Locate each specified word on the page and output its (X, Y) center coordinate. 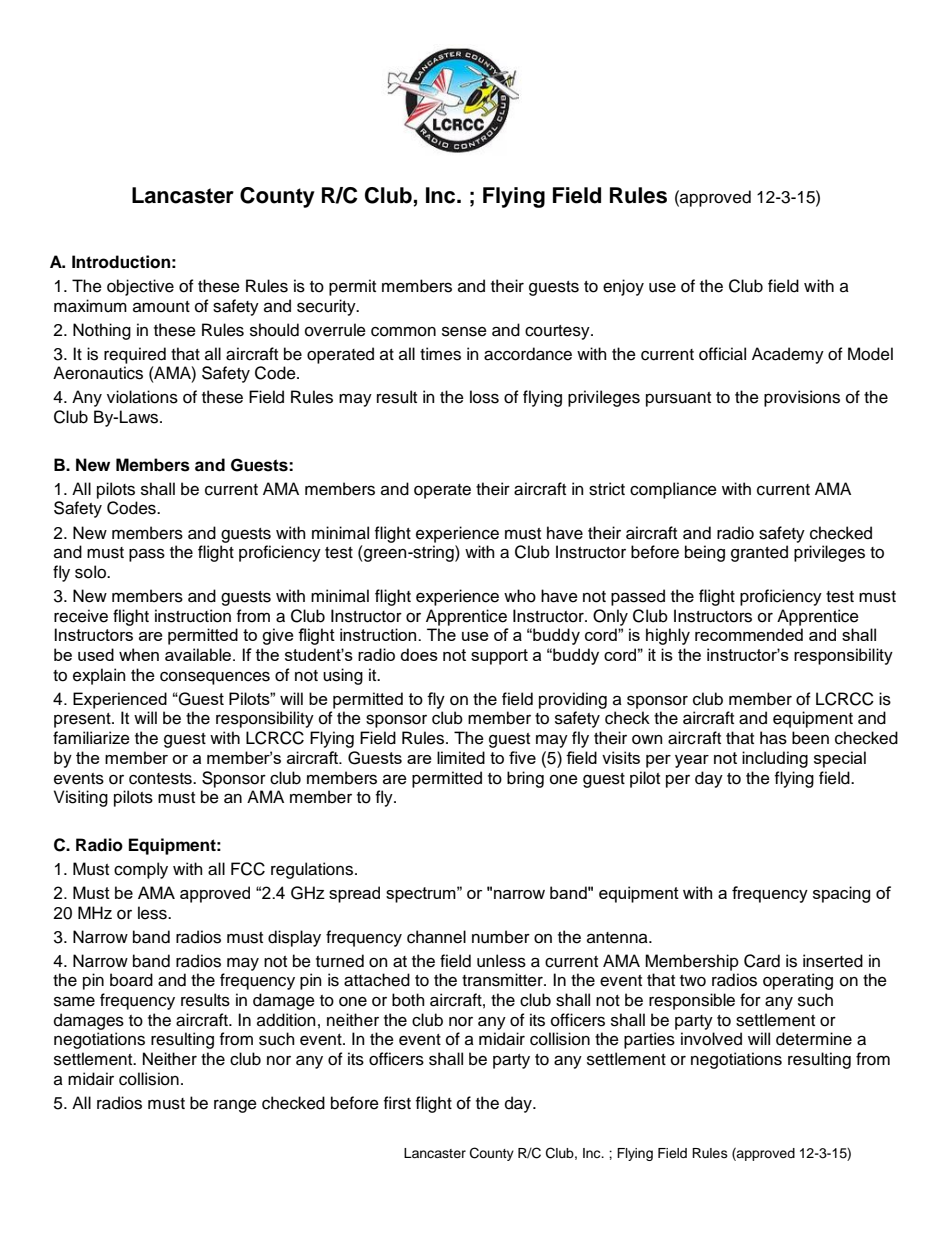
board (131, 980)
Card (762, 961)
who (520, 596)
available (199, 654)
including (775, 759)
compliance (673, 490)
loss (484, 397)
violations (142, 397)
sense (464, 331)
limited (461, 757)
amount (161, 307)
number (501, 937)
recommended (749, 634)
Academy (788, 355)
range (235, 1106)
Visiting (81, 798)
